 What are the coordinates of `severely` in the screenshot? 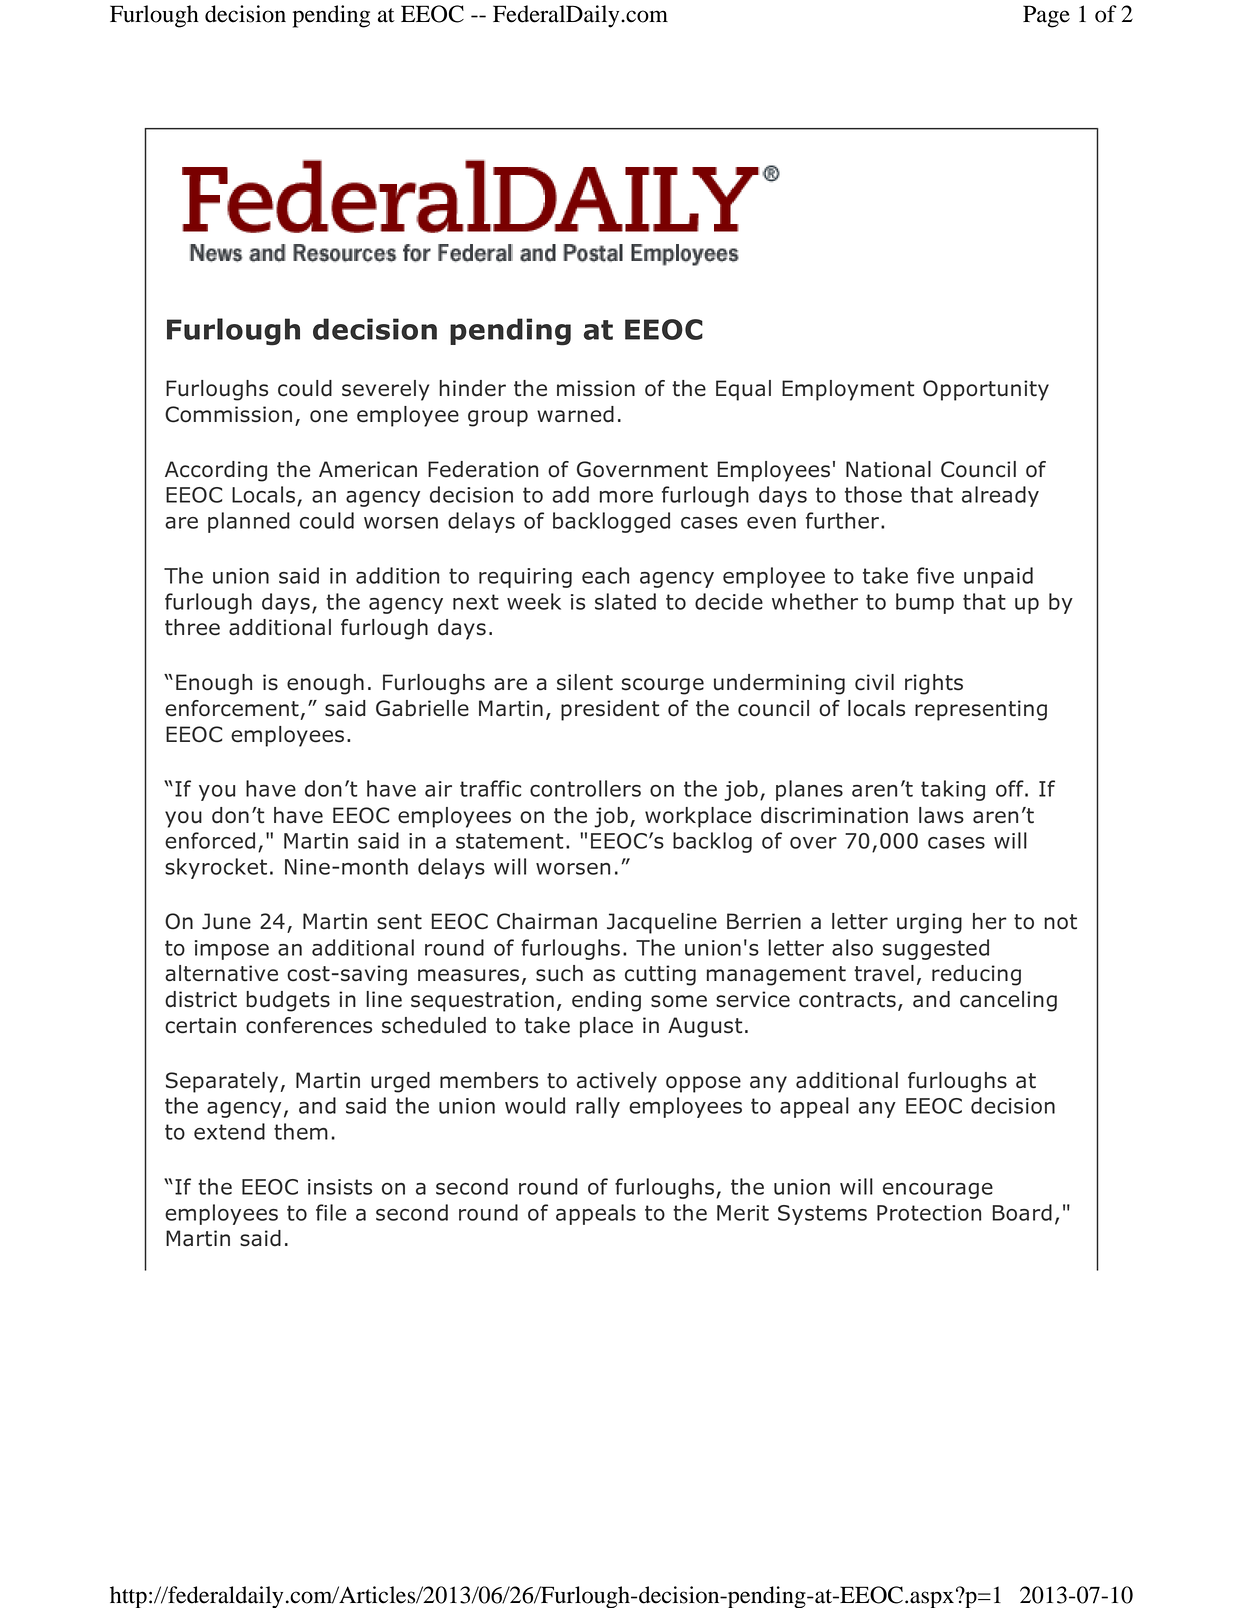 It's located at (386, 390).
